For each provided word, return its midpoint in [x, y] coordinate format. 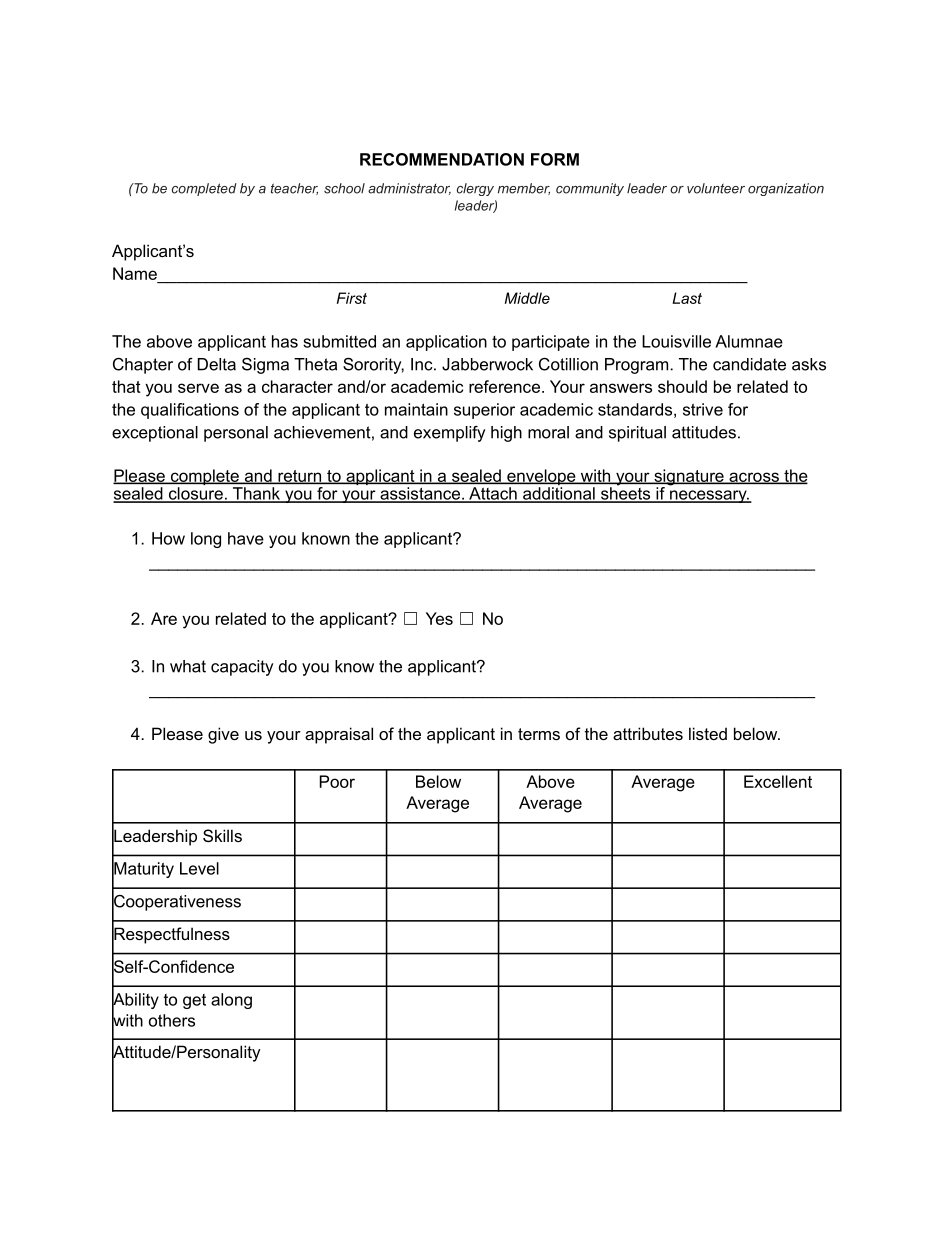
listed [708, 733]
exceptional [155, 434]
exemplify [449, 434]
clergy [475, 189]
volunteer [716, 188]
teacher [294, 189]
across [754, 478]
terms [539, 734]
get [194, 1001]
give [223, 735]
